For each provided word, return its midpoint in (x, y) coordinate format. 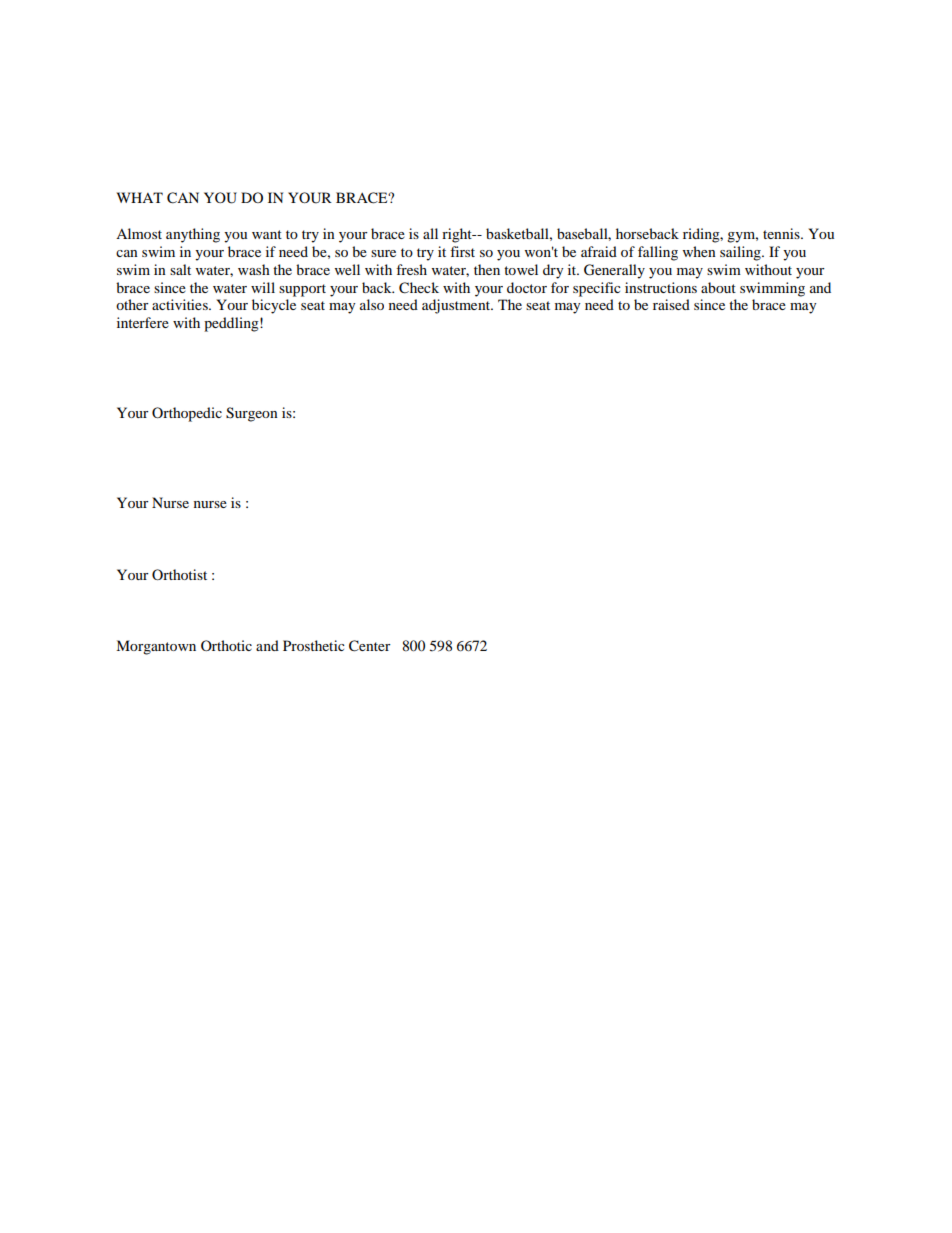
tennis (782, 233)
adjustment (457, 306)
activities (181, 304)
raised (671, 304)
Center (370, 646)
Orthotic (226, 645)
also (372, 304)
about (718, 287)
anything (193, 235)
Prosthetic (314, 645)
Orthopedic (187, 414)
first (462, 251)
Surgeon (252, 414)
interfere (143, 322)
